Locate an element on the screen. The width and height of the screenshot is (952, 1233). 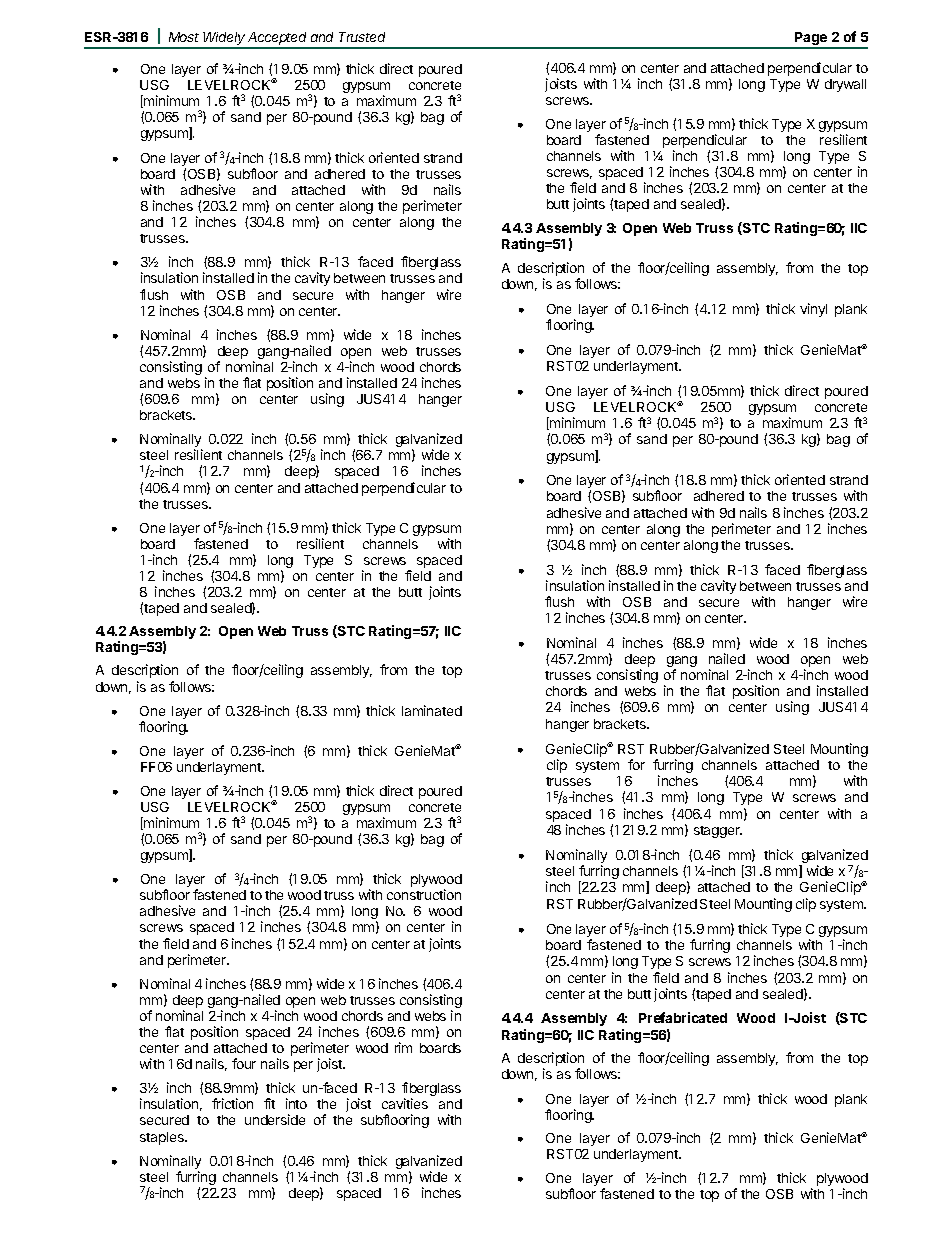
for is located at coordinates (636, 764).
